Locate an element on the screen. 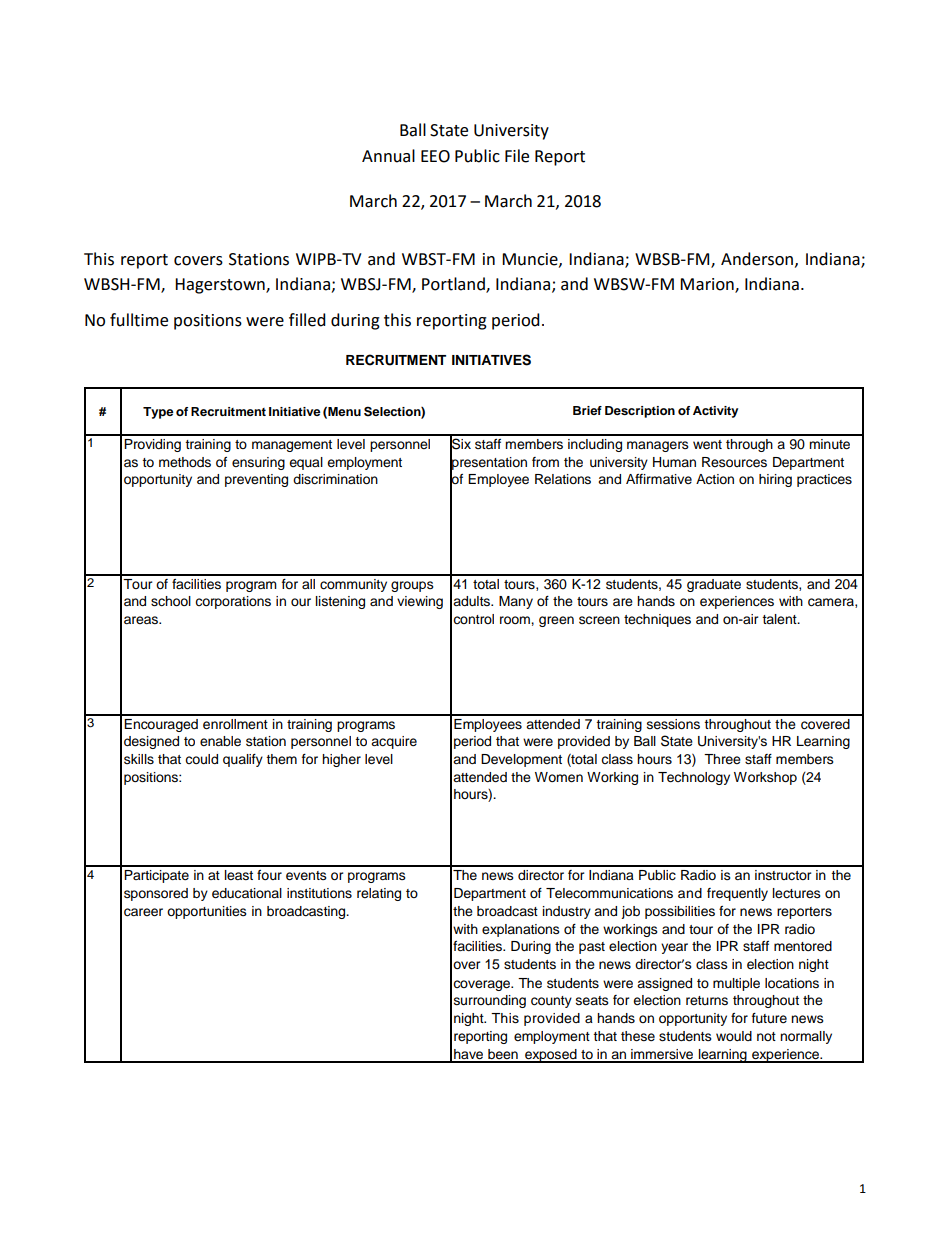  File is located at coordinates (517, 156).
